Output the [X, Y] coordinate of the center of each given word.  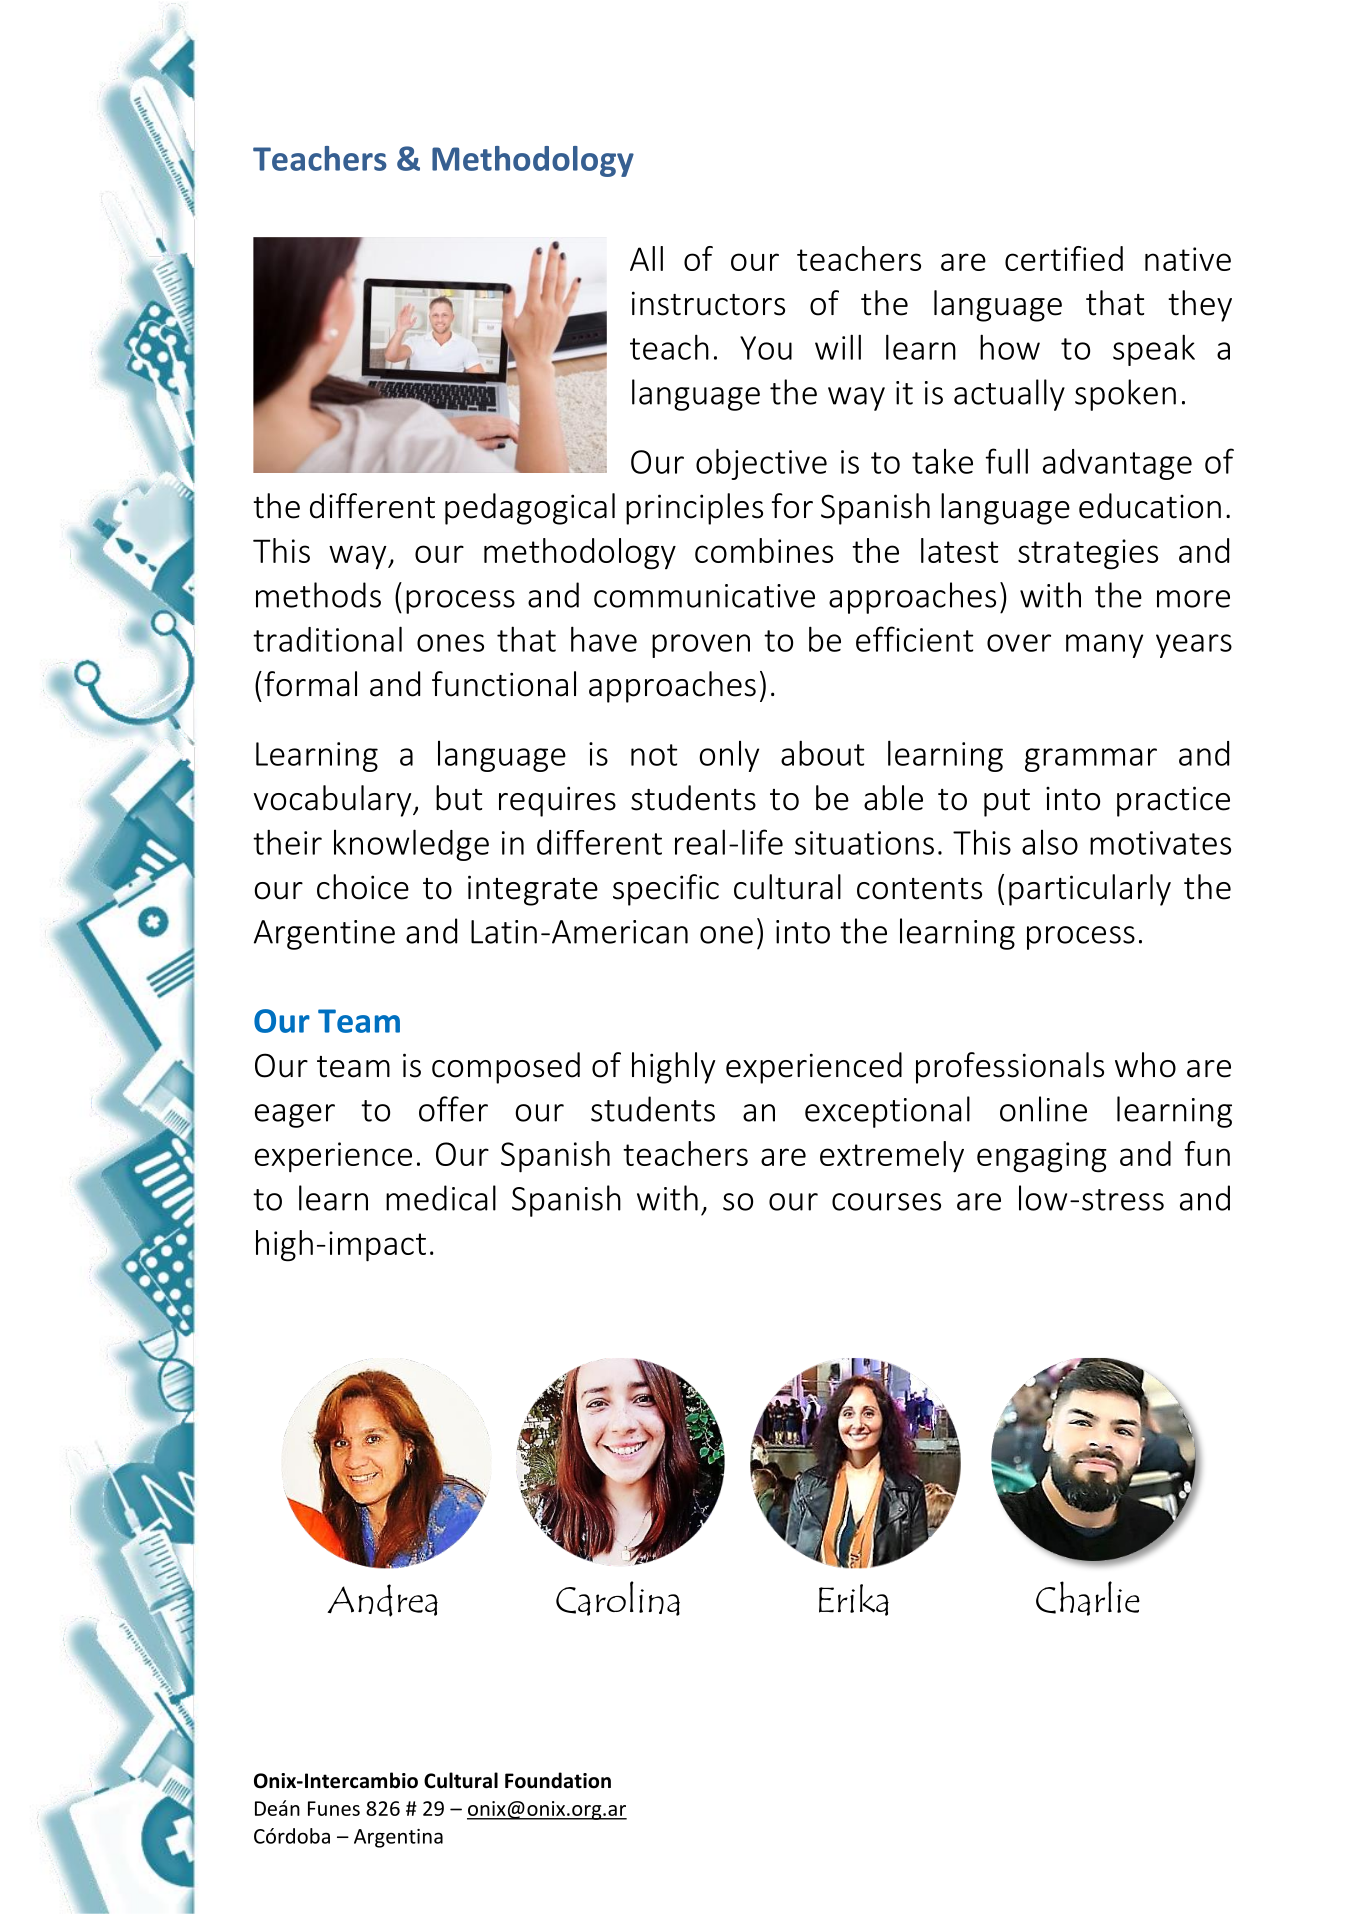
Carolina [618, 1598]
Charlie [1088, 1598]
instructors [708, 303]
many [1104, 646]
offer [453, 1109]
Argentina [398, 1838]
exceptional [887, 1112]
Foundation [558, 1780]
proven [701, 646]
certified [1064, 258]
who [1145, 1065]
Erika [854, 1600]
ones [450, 643]
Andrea [382, 1600]
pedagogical [530, 509]
